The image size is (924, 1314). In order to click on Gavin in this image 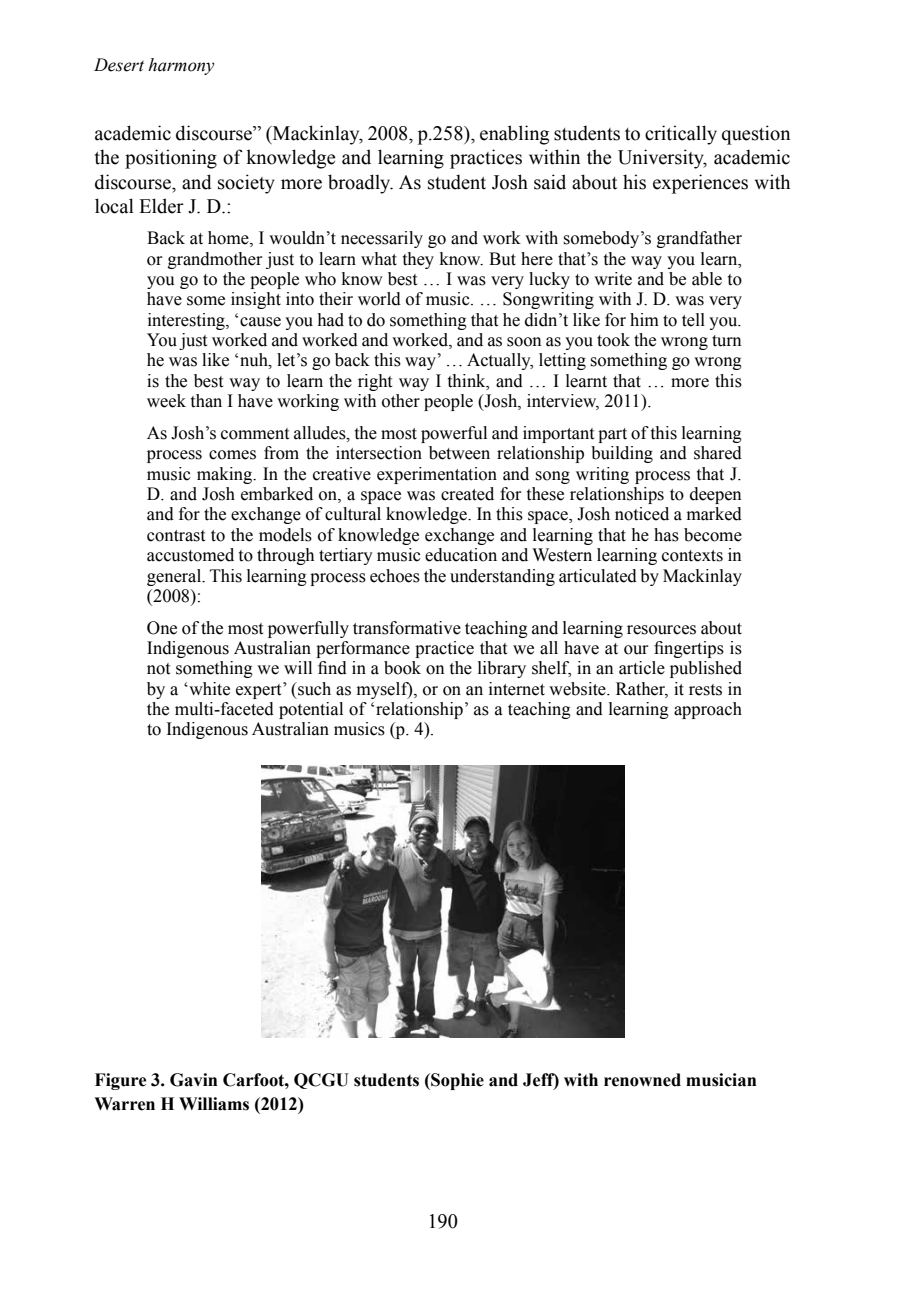, I will do `click(193, 1080)`.
